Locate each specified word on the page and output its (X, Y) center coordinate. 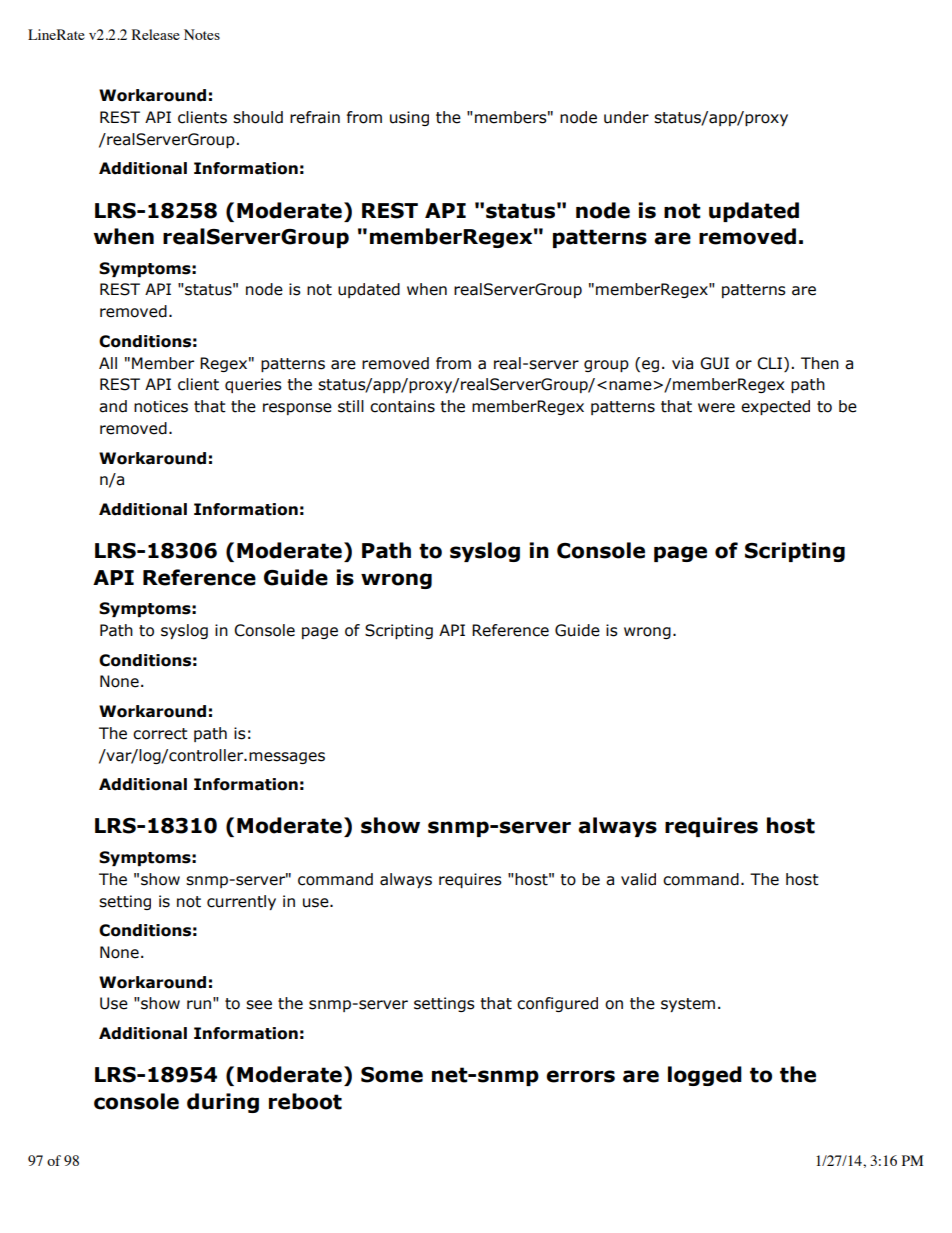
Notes (202, 34)
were (716, 408)
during (223, 1103)
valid (638, 879)
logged (705, 1076)
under (626, 117)
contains (402, 406)
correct (160, 734)
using (409, 118)
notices (161, 406)
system (688, 1005)
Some (392, 1075)
